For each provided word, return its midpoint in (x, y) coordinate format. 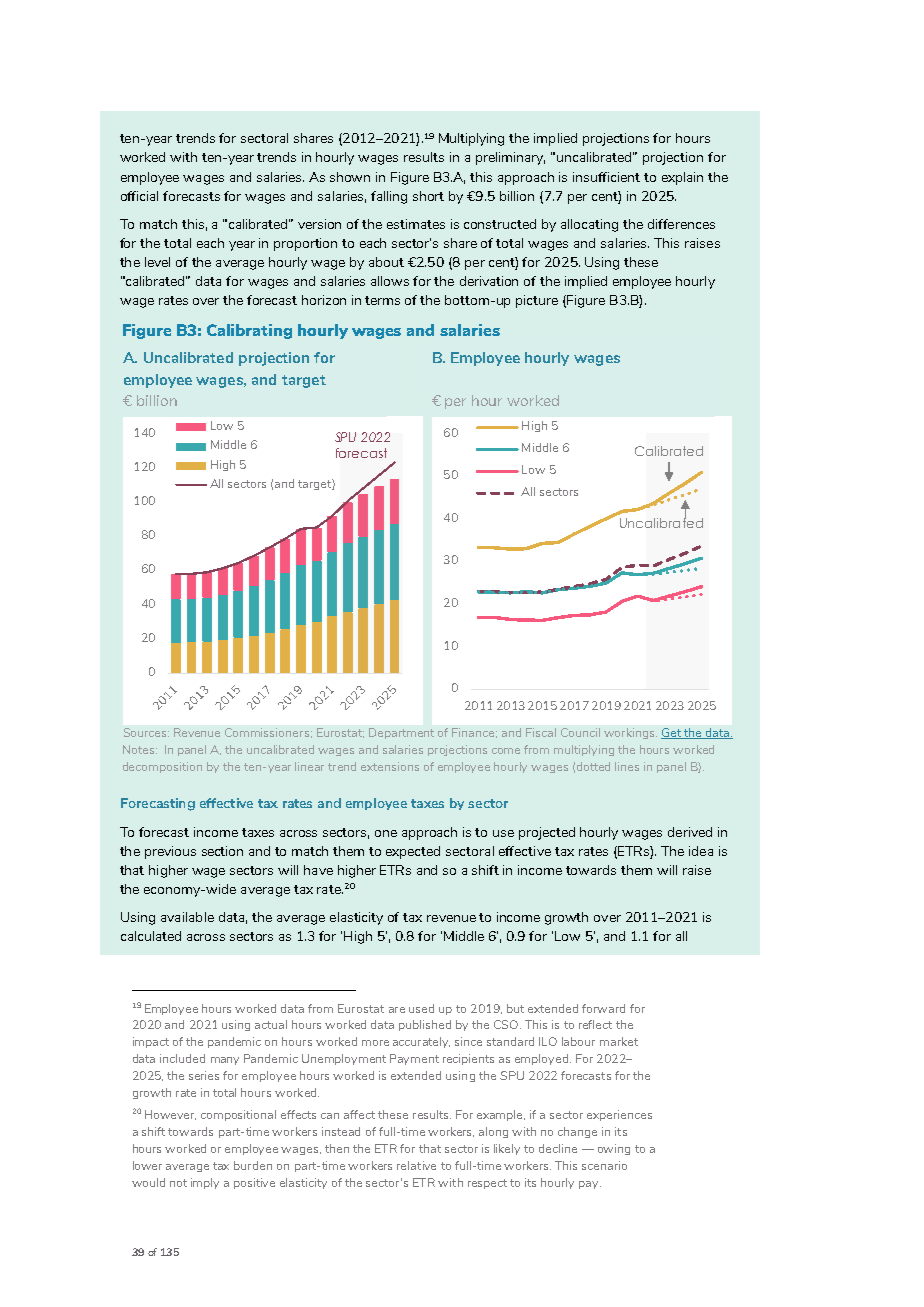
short (428, 196)
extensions (390, 766)
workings (630, 733)
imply (205, 1183)
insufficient (606, 177)
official (139, 196)
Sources (146, 732)
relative (416, 1165)
